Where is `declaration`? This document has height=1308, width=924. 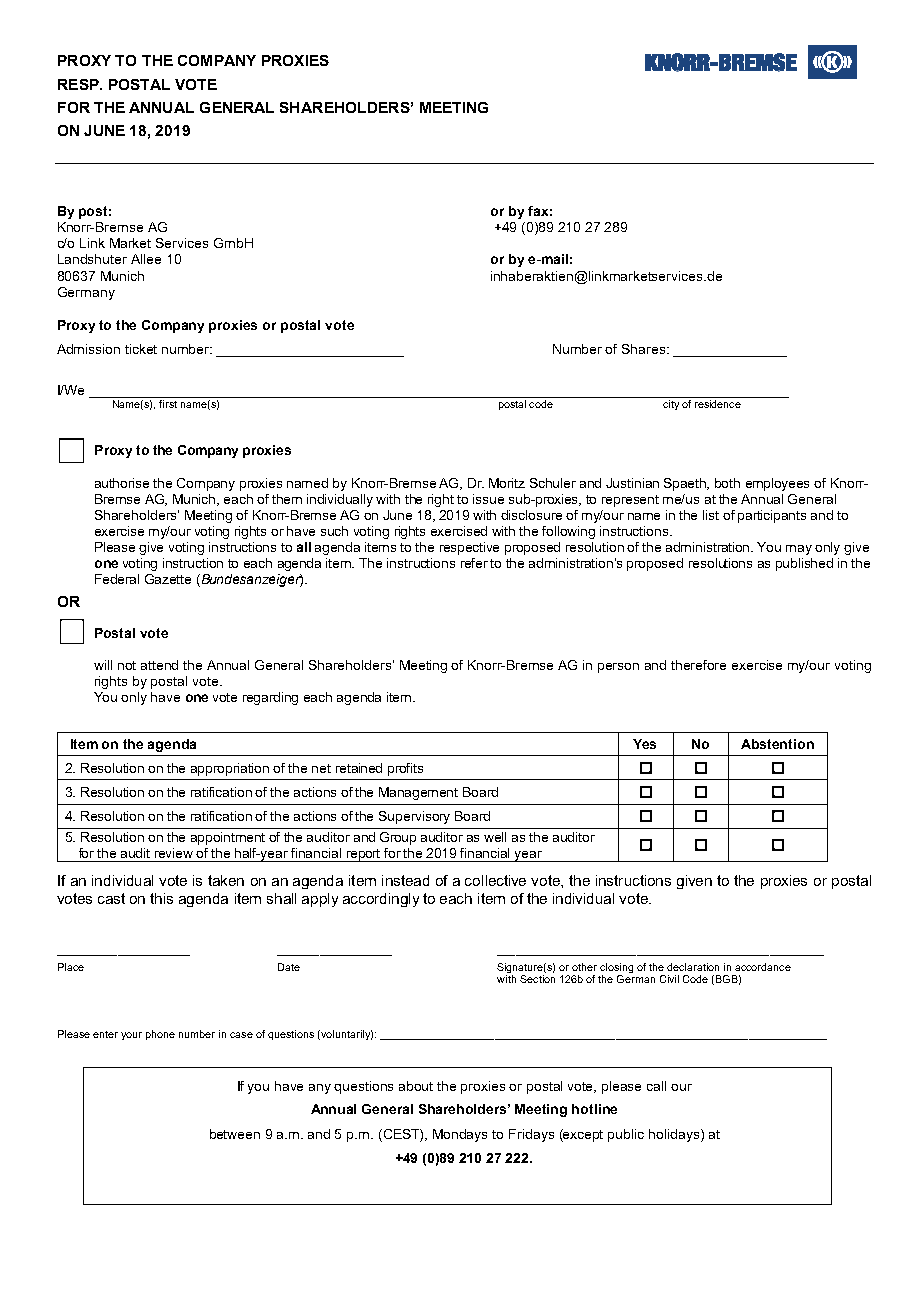
declaration is located at coordinates (693, 967).
